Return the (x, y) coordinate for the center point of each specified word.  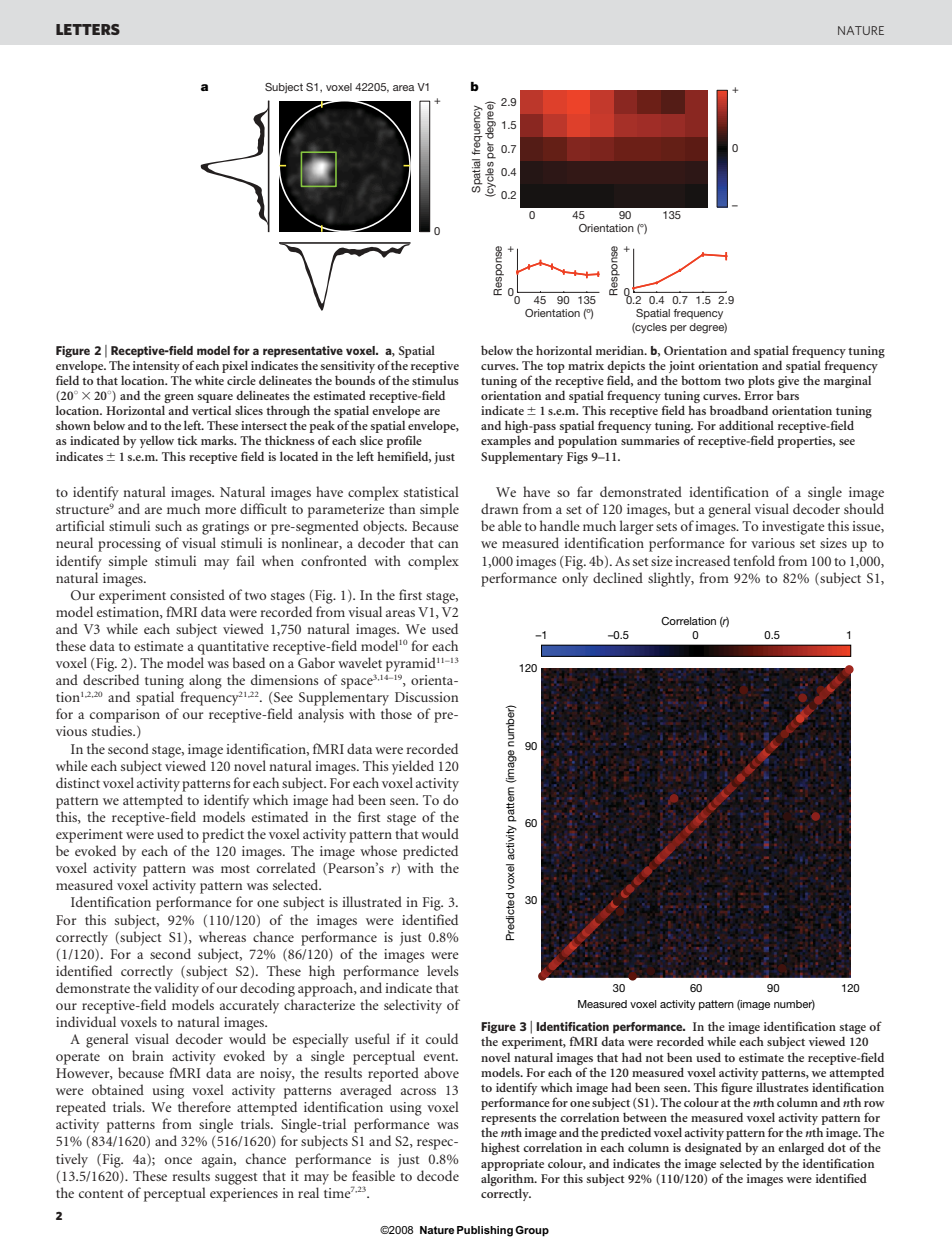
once (178, 1160)
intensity (156, 367)
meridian (621, 350)
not (655, 1058)
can (448, 544)
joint (682, 367)
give (788, 382)
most (235, 869)
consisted (197, 594)
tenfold (754, 560)
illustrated (372, 901)
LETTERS (88, 29)
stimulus (435, 380)
